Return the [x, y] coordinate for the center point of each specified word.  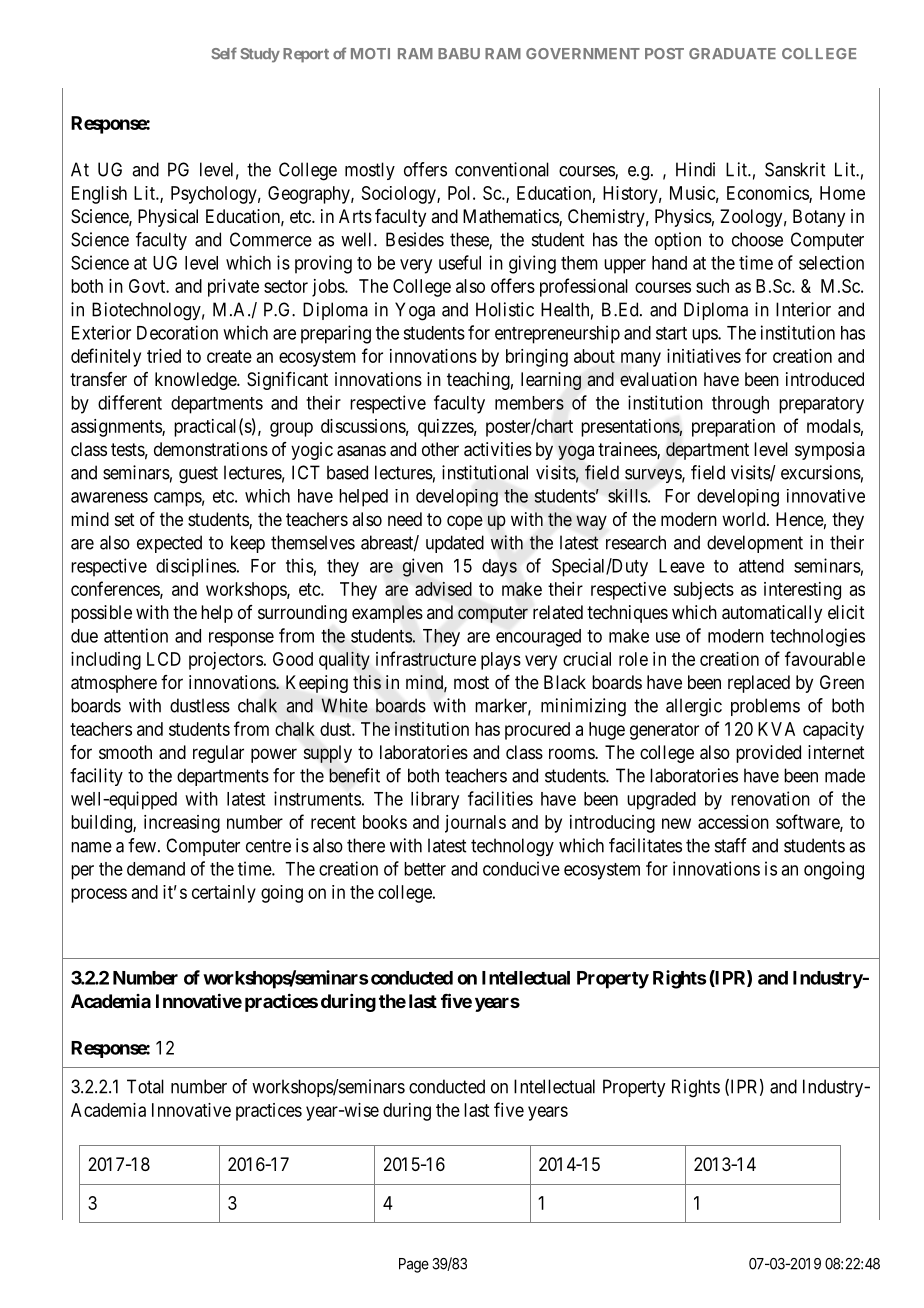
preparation [733, 428]
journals [475, 824]
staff [731, 845]
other [440, 449]
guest [198, 475]
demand [156, 869]
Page [414, 1265]
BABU [459, 53]
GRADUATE [732, 53]
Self [224, 53]
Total [145, 1086]
